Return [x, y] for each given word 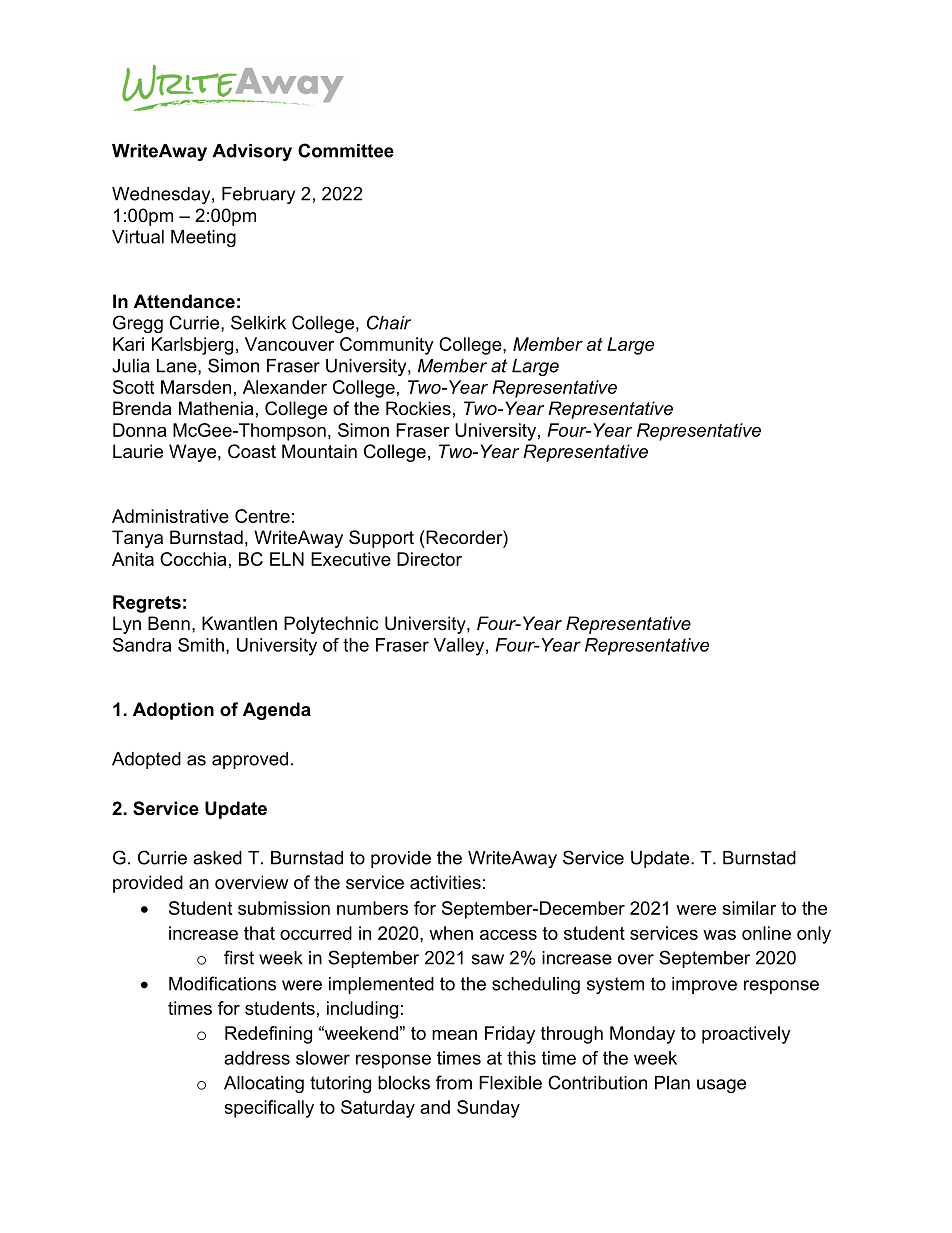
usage [721, 1086]
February [258, 195]
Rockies [418, 408]
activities [445, 882]
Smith [201, 645]
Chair [389, 322]
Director [429, 559]
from [454, 1082]
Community [387, 346]
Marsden [196, 387]
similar [749, 908]
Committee [346, 150]
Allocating [264, 1084]
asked [217, 858]
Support [381, 539]
